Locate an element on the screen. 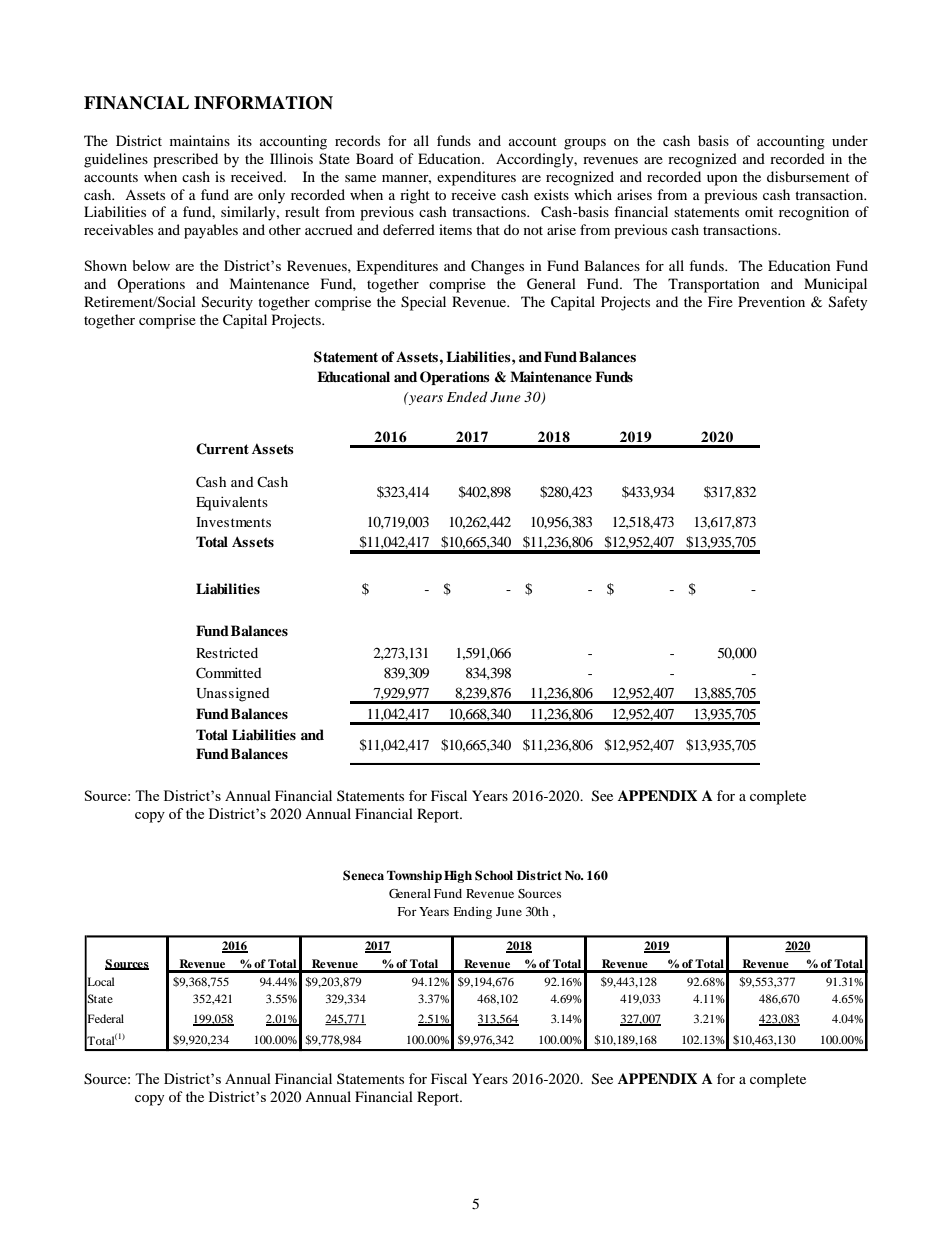  Equivalents is located at coordinates (232, 503).
